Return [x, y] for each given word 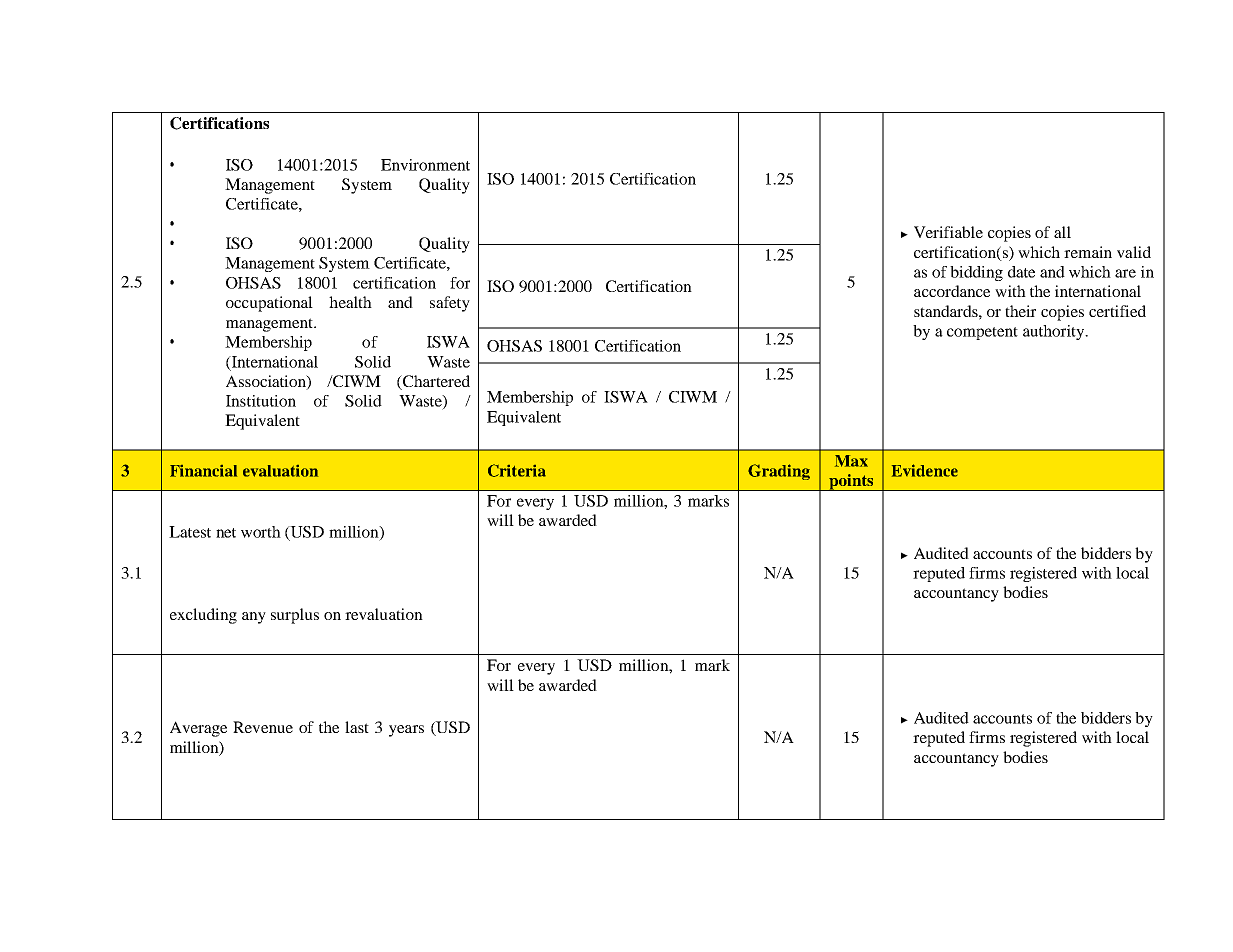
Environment [425, 165]
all [1062, 232]
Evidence [925, 470]
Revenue [263, 727]
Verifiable [948, 232]
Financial [203, 471]
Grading [779, 472]
